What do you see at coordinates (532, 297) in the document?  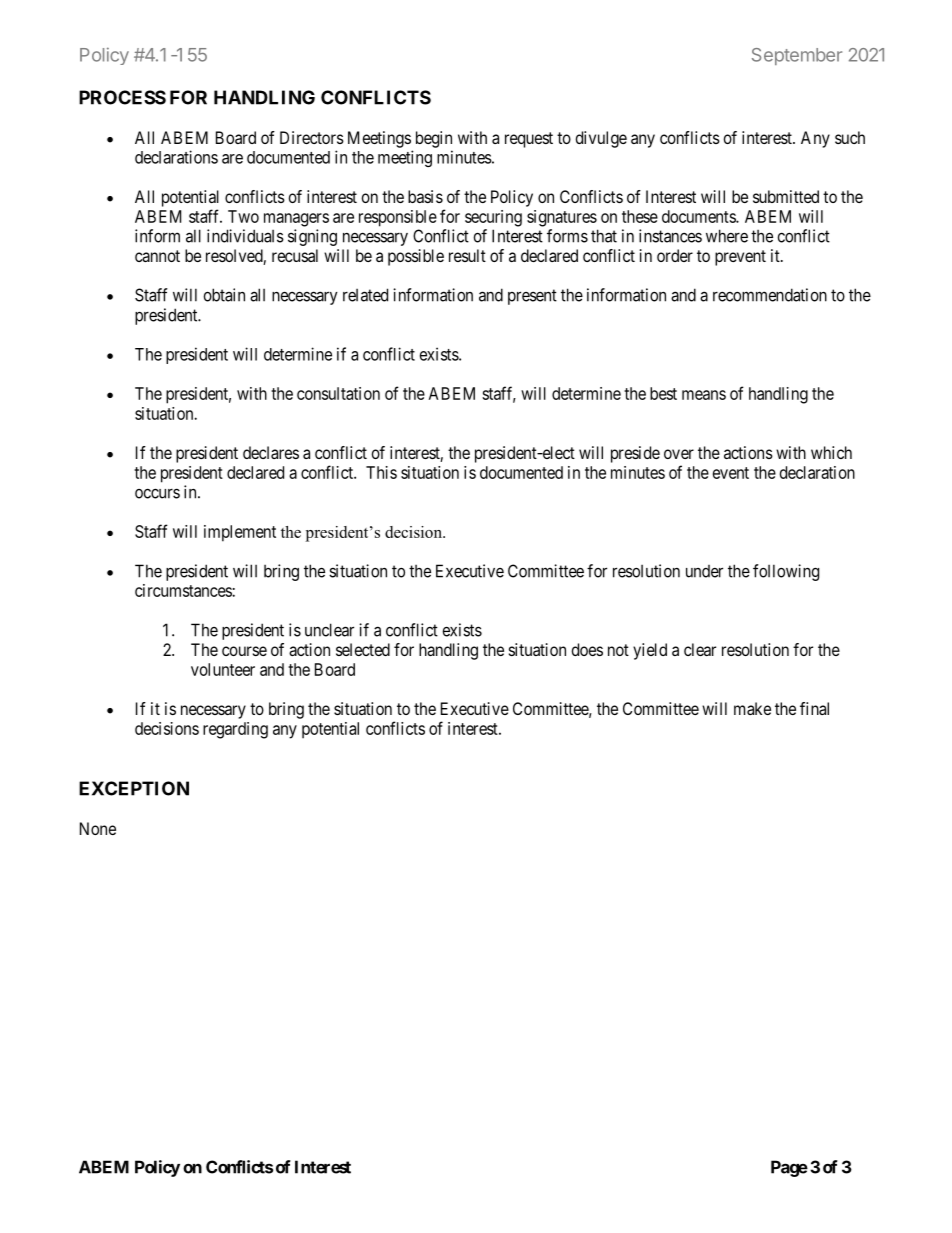 I see `present` at bounding box center [532, 297].
